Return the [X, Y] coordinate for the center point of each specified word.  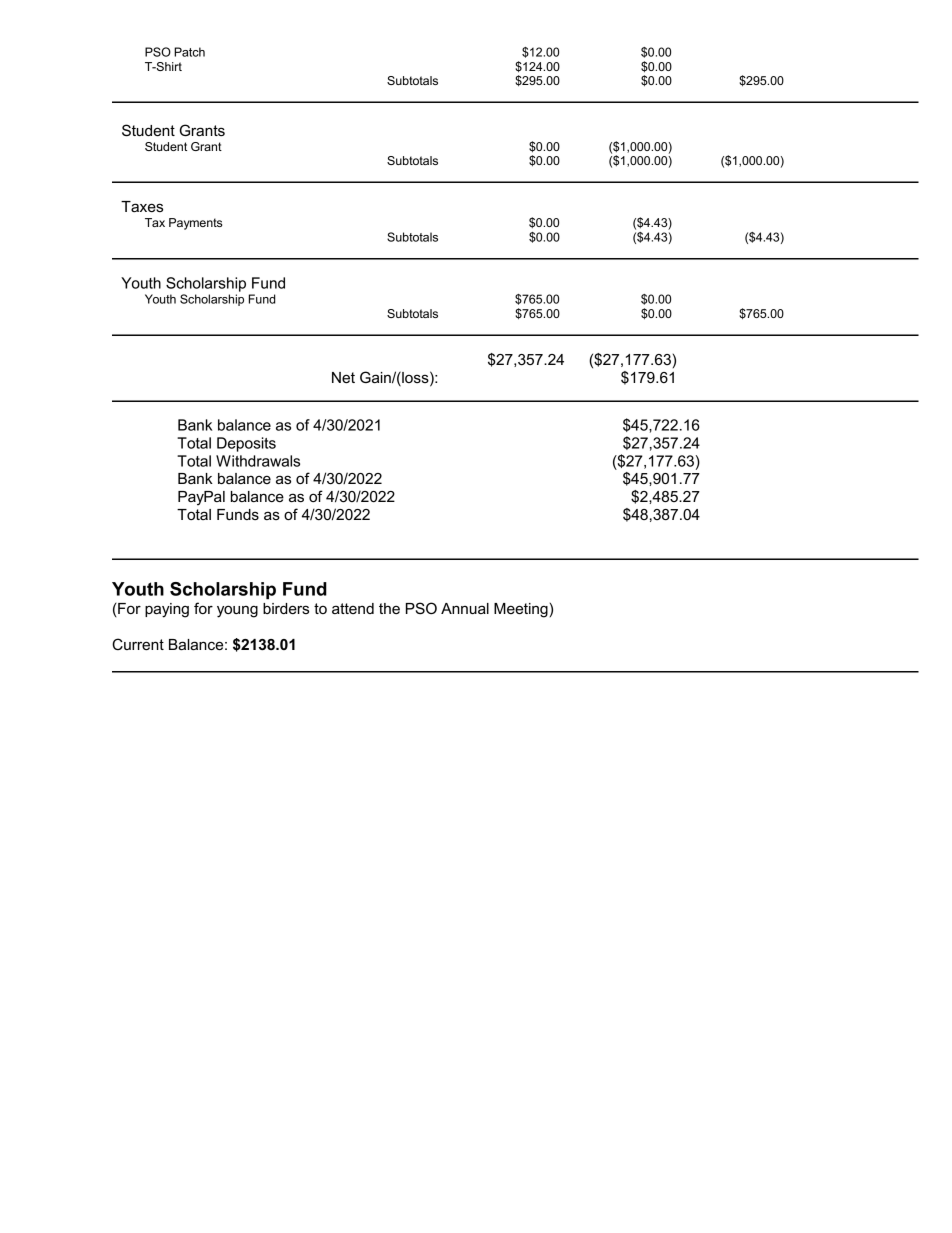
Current [138, 644]
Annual [465, 608]
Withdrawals [258, 461]
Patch [189, 52]
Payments [195, 224]
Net [343, 377]
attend [353, 608]
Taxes [142, 206]
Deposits [246, 444]
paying [167, 610]
